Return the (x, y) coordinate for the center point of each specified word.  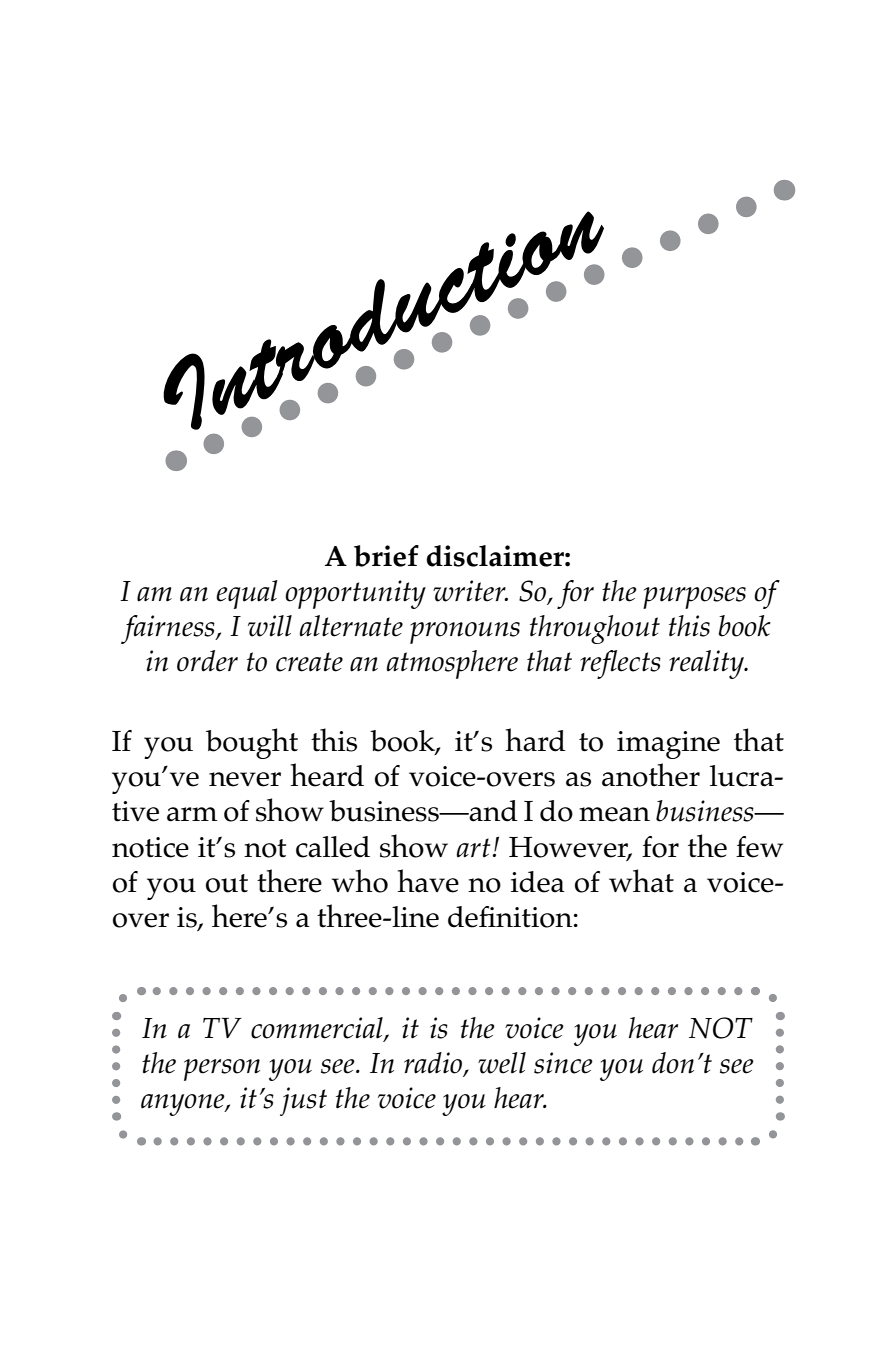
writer (470, 591)
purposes (694, 598)
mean (614, 814)
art (474, 848)
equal (247, 594)
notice (150, 847)
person (222, 1070)
